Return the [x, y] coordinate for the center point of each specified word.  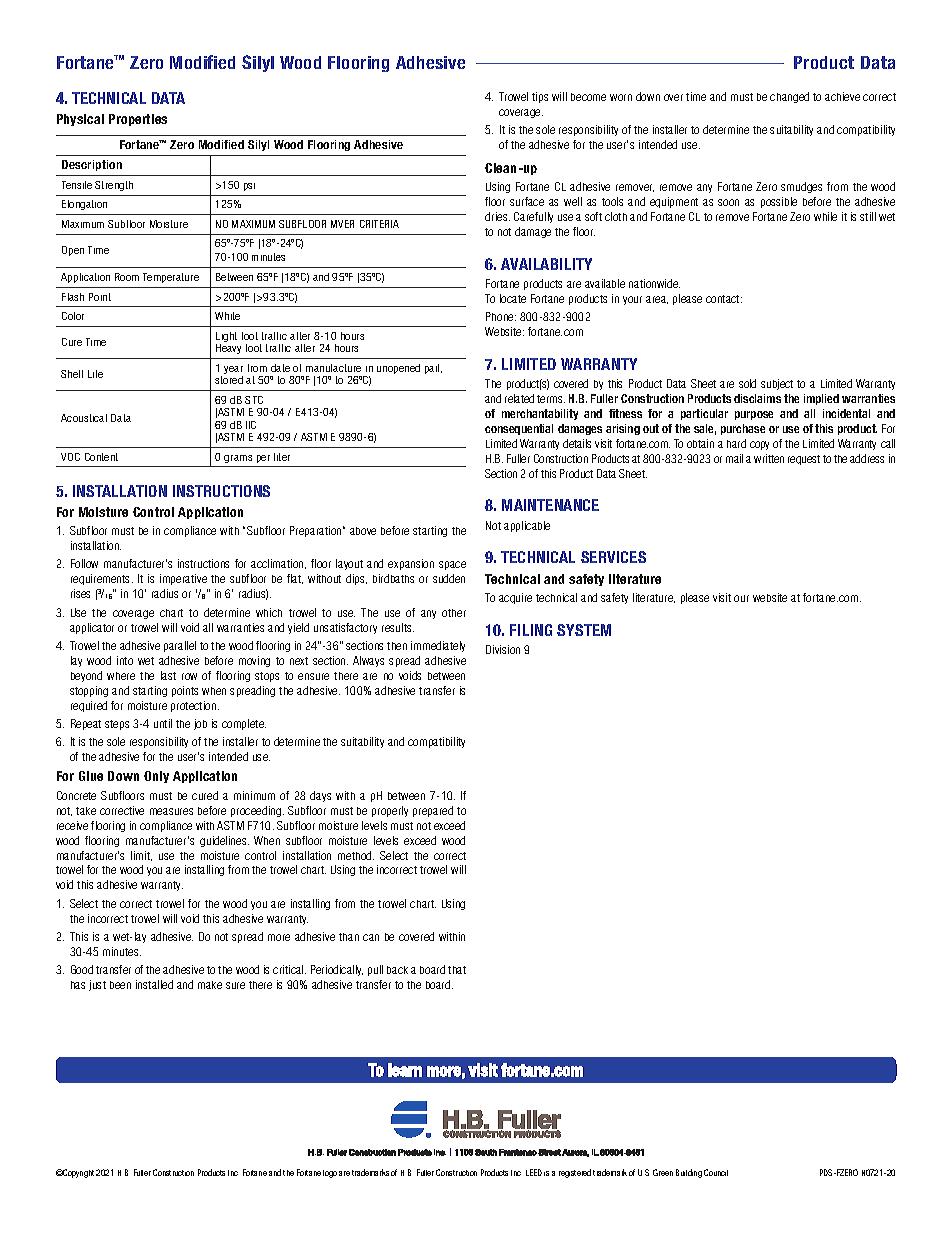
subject [777, 384]
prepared [433, 811]
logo [330, 1174]
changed [789, 97]
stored [229, 380]
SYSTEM [584, 630]
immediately [438, 646]
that [457, 970]
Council [716, 1172]
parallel [180, 646]
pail [433, 369]
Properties [138, 120]
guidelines [224, 841]
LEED [534, 1172]
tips [540, 97]
